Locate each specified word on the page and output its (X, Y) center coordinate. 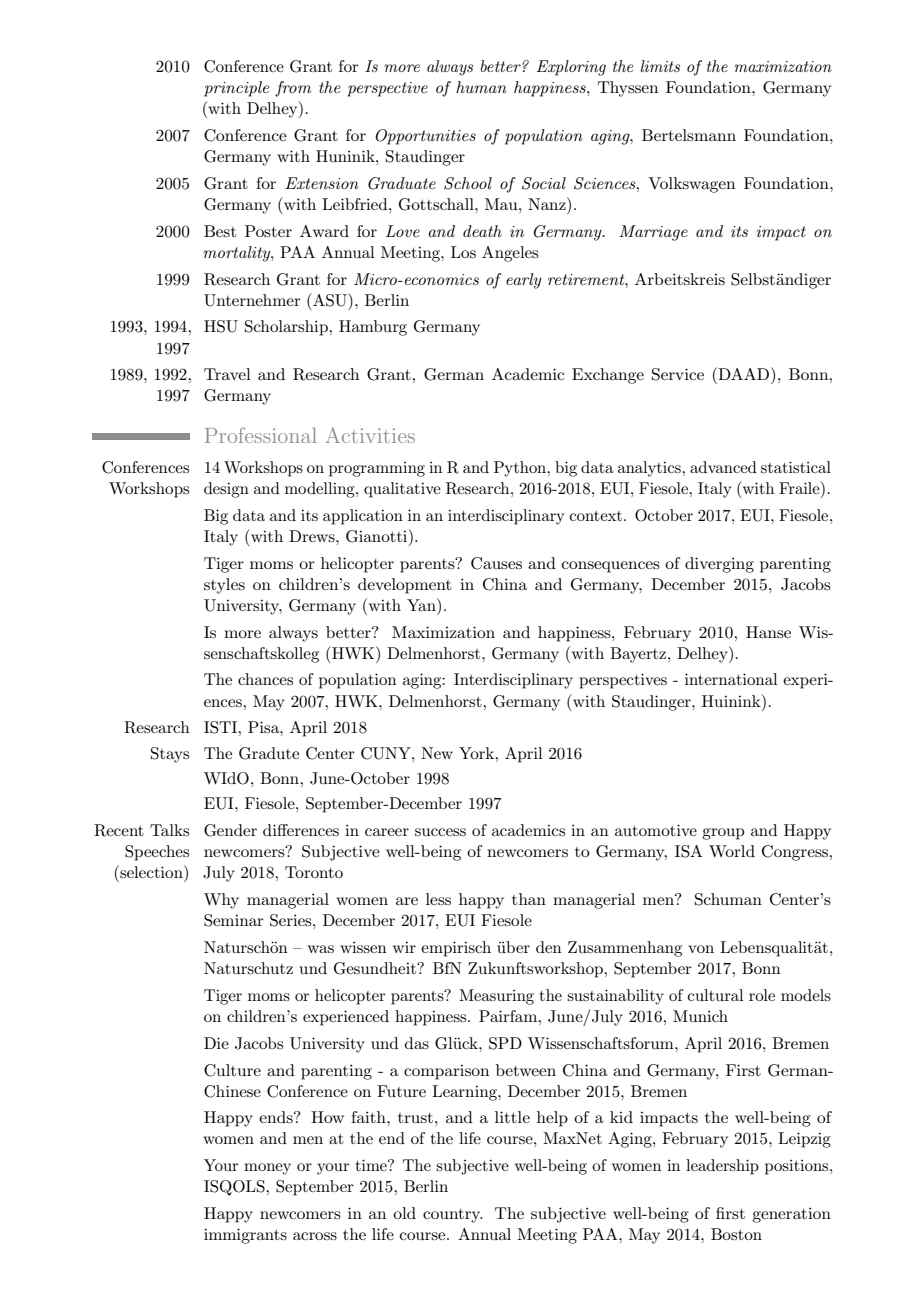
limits (660, 66)
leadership (722, 1167)
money (267, 1169)
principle (236, 89)
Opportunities (426, 137)
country (453, 1216)
